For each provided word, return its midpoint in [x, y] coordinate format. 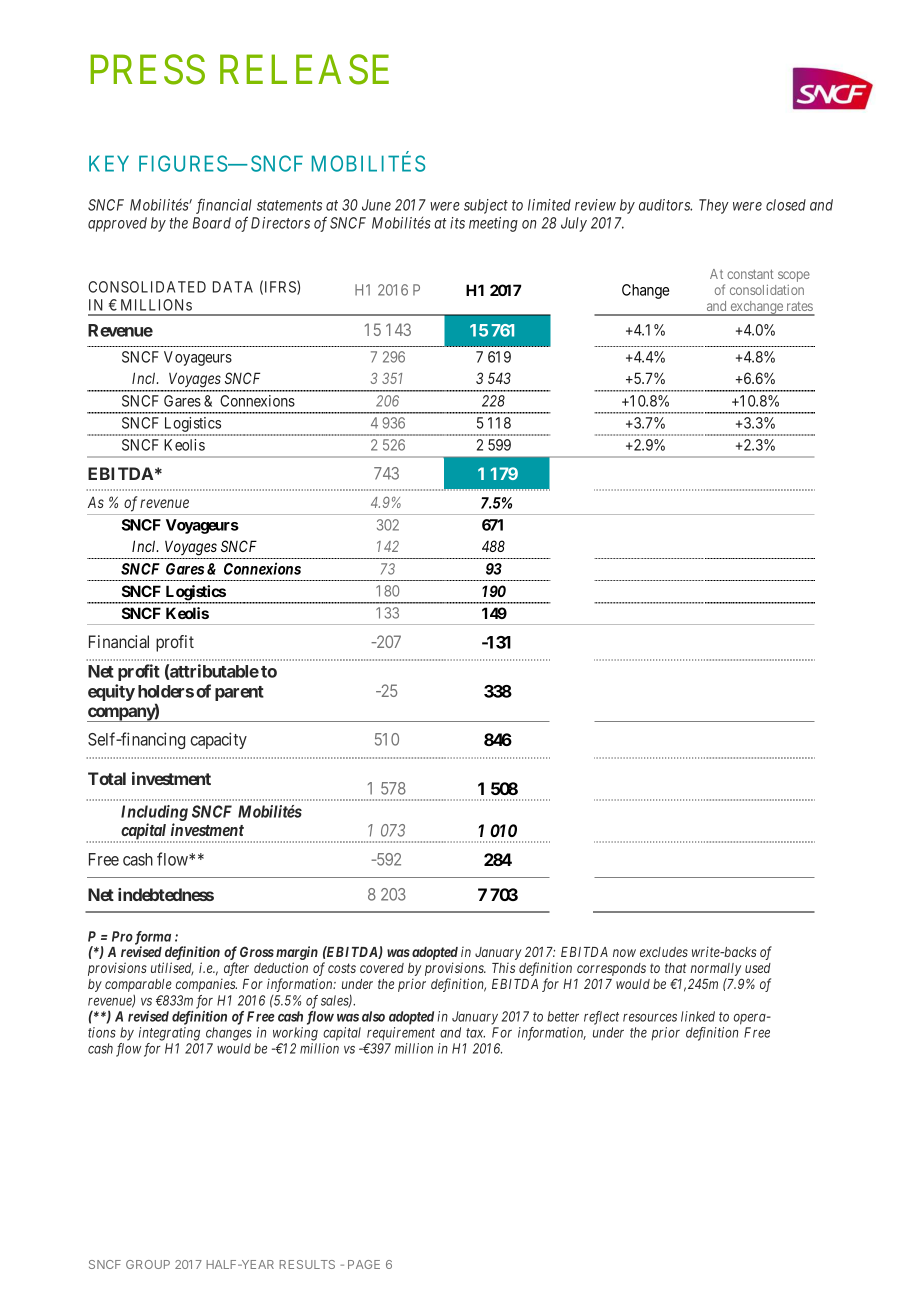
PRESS [147, 70]
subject [486, 206]
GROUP [148, 1264]
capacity [219, 740]
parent [239, 693]
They [714, 206]
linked [698, 1016]
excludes [664, 952]
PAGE [364, 1264]
